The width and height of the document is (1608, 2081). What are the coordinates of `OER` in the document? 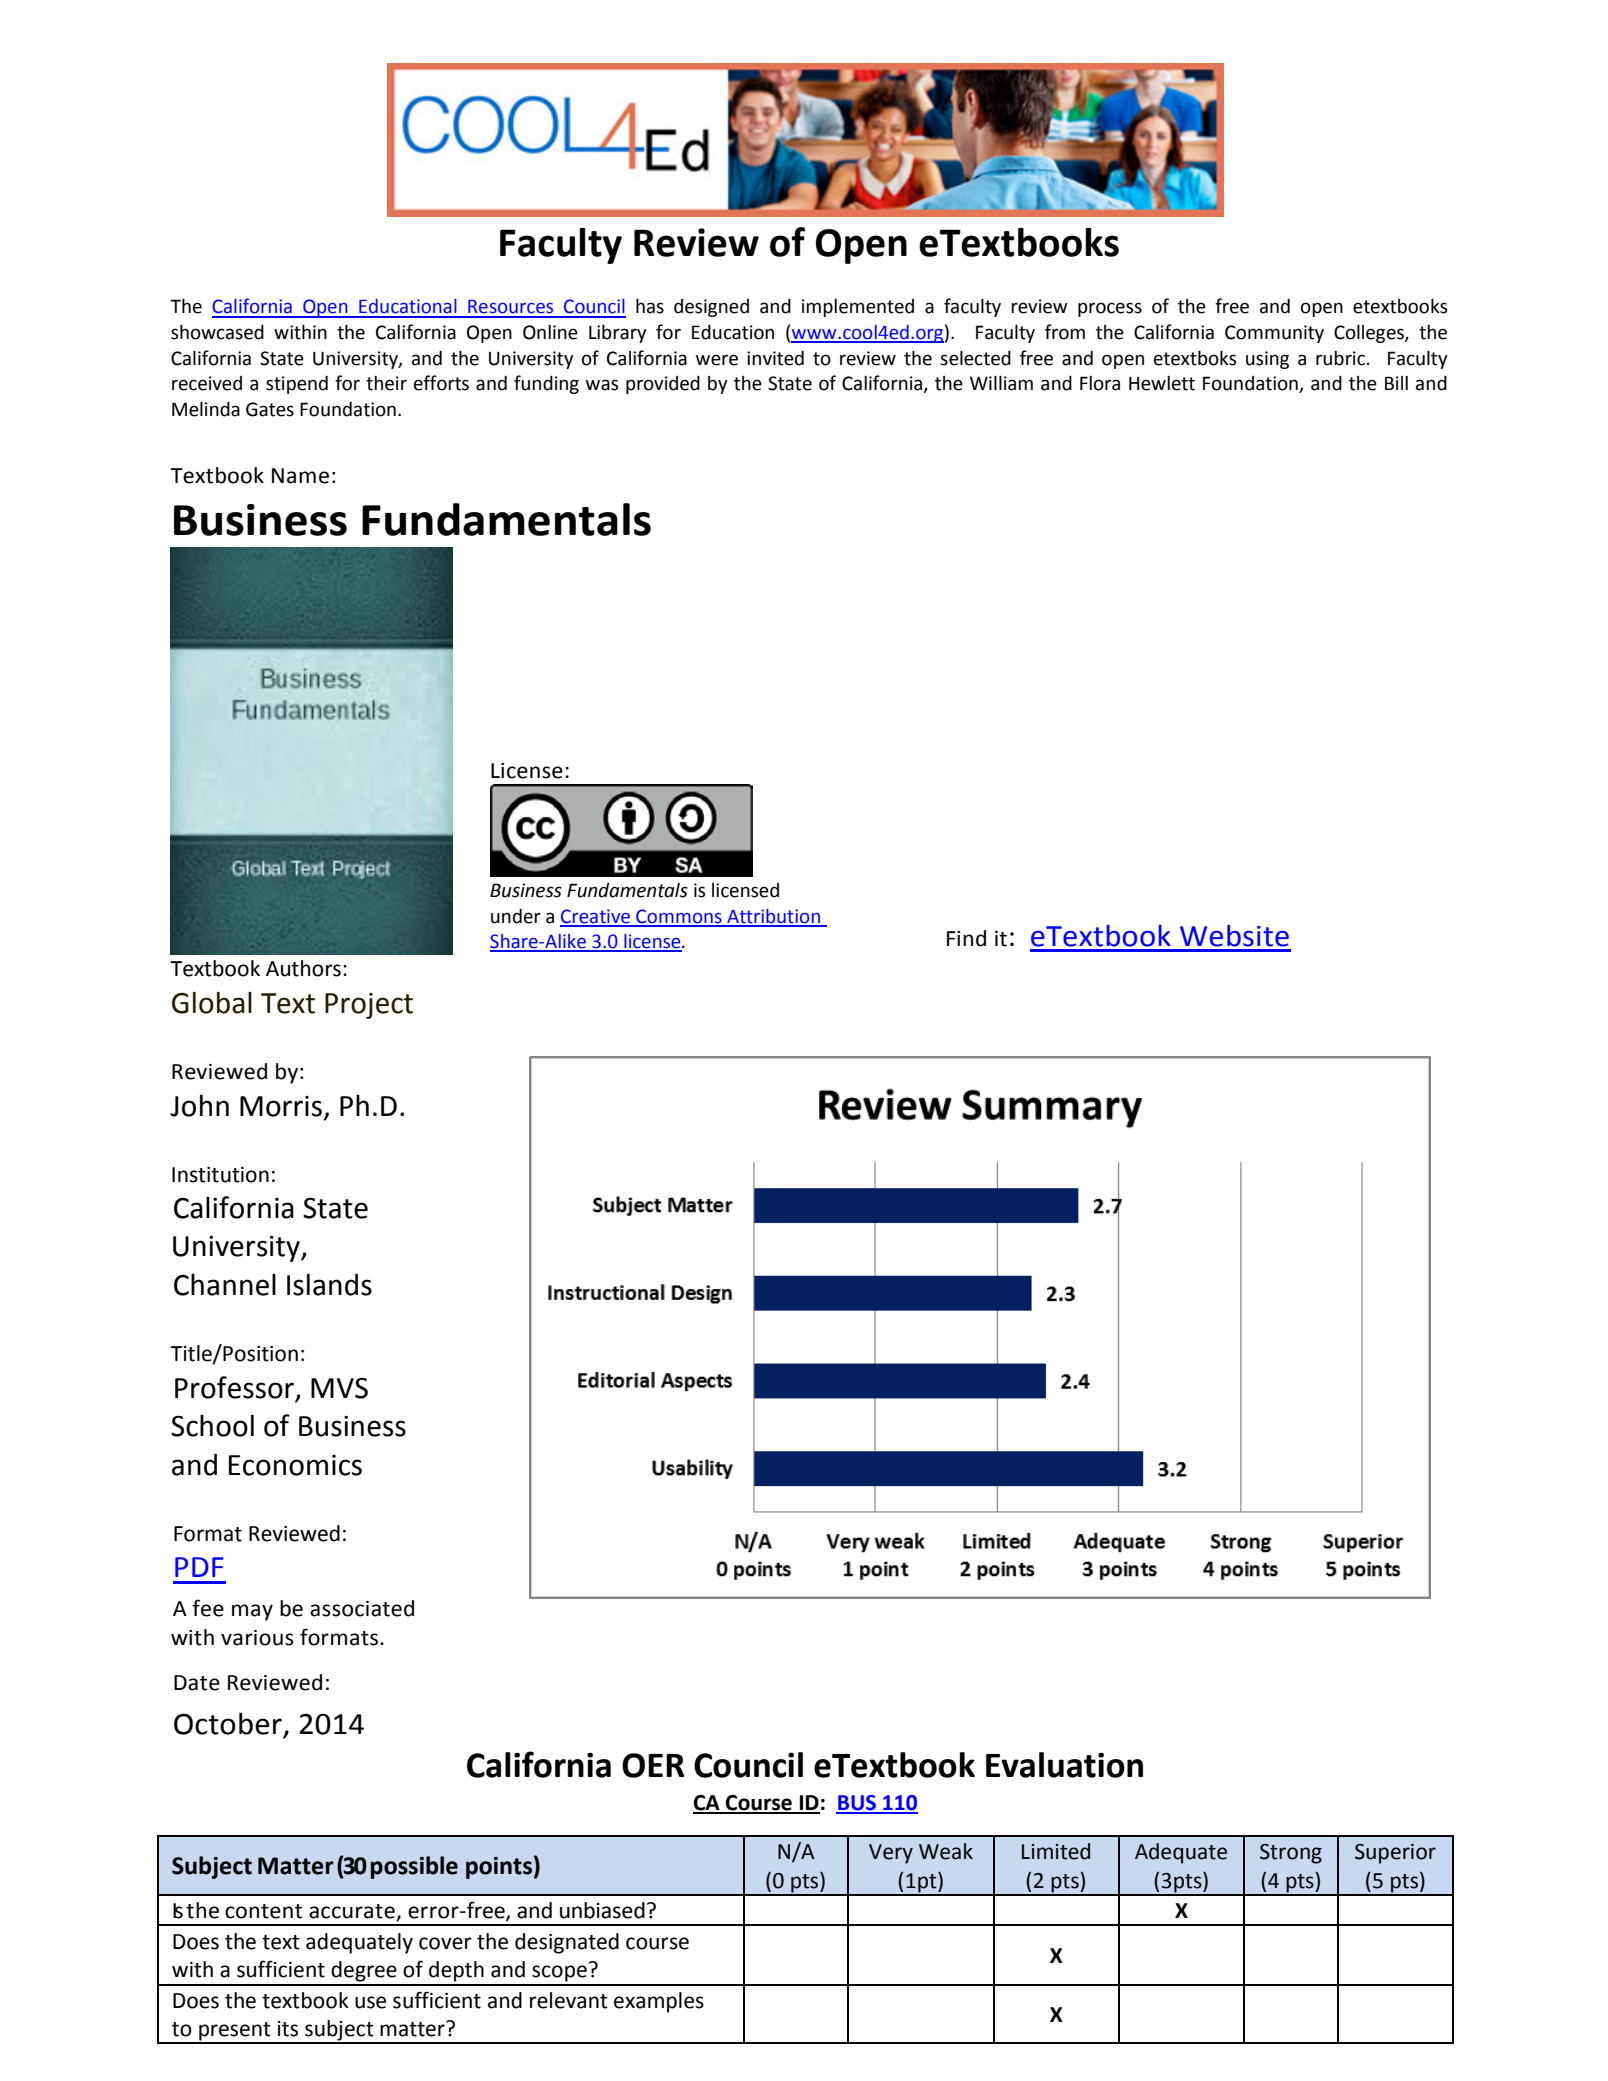 It's located at (653, 1765).
